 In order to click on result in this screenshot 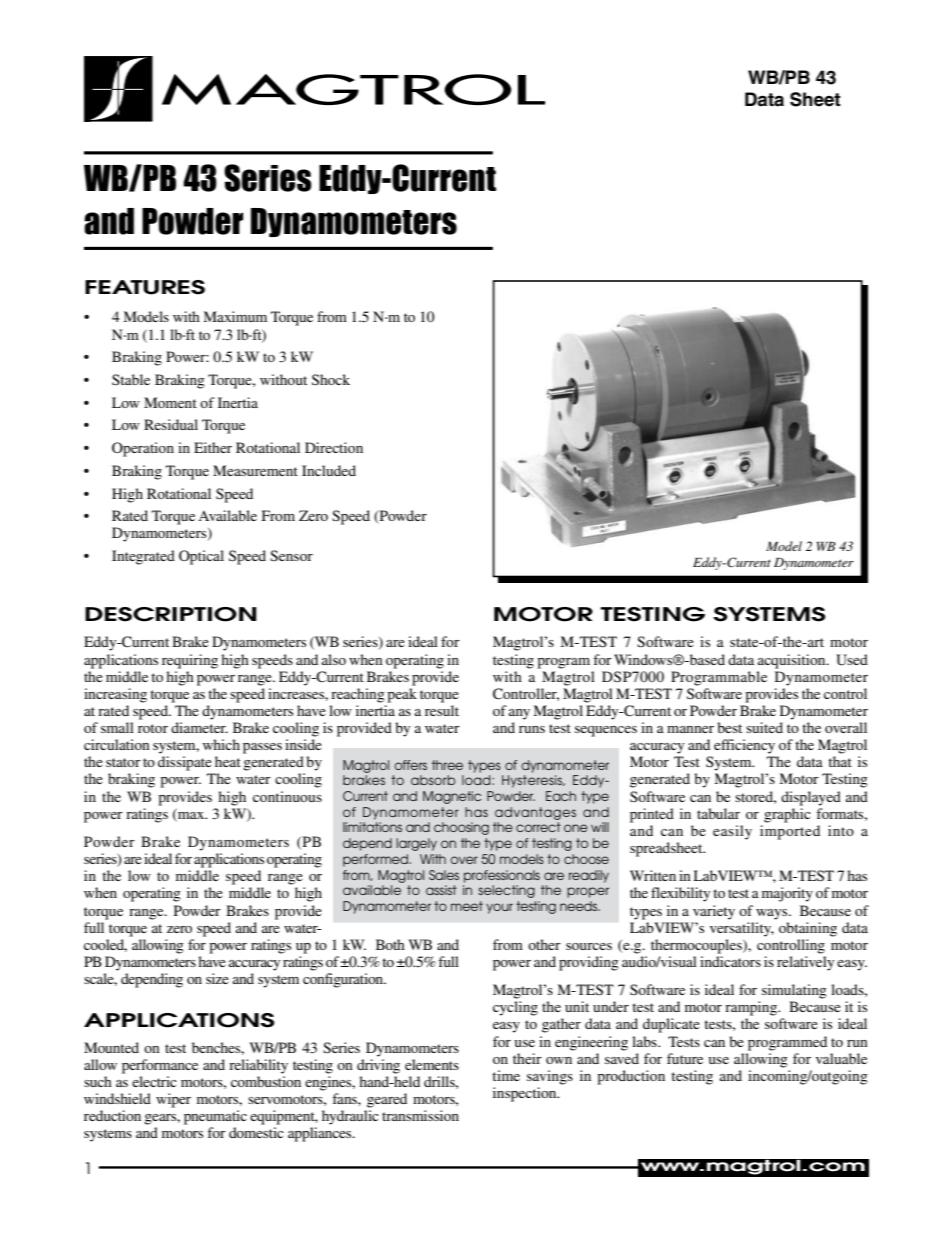, I will do `click(442, 710)`.
